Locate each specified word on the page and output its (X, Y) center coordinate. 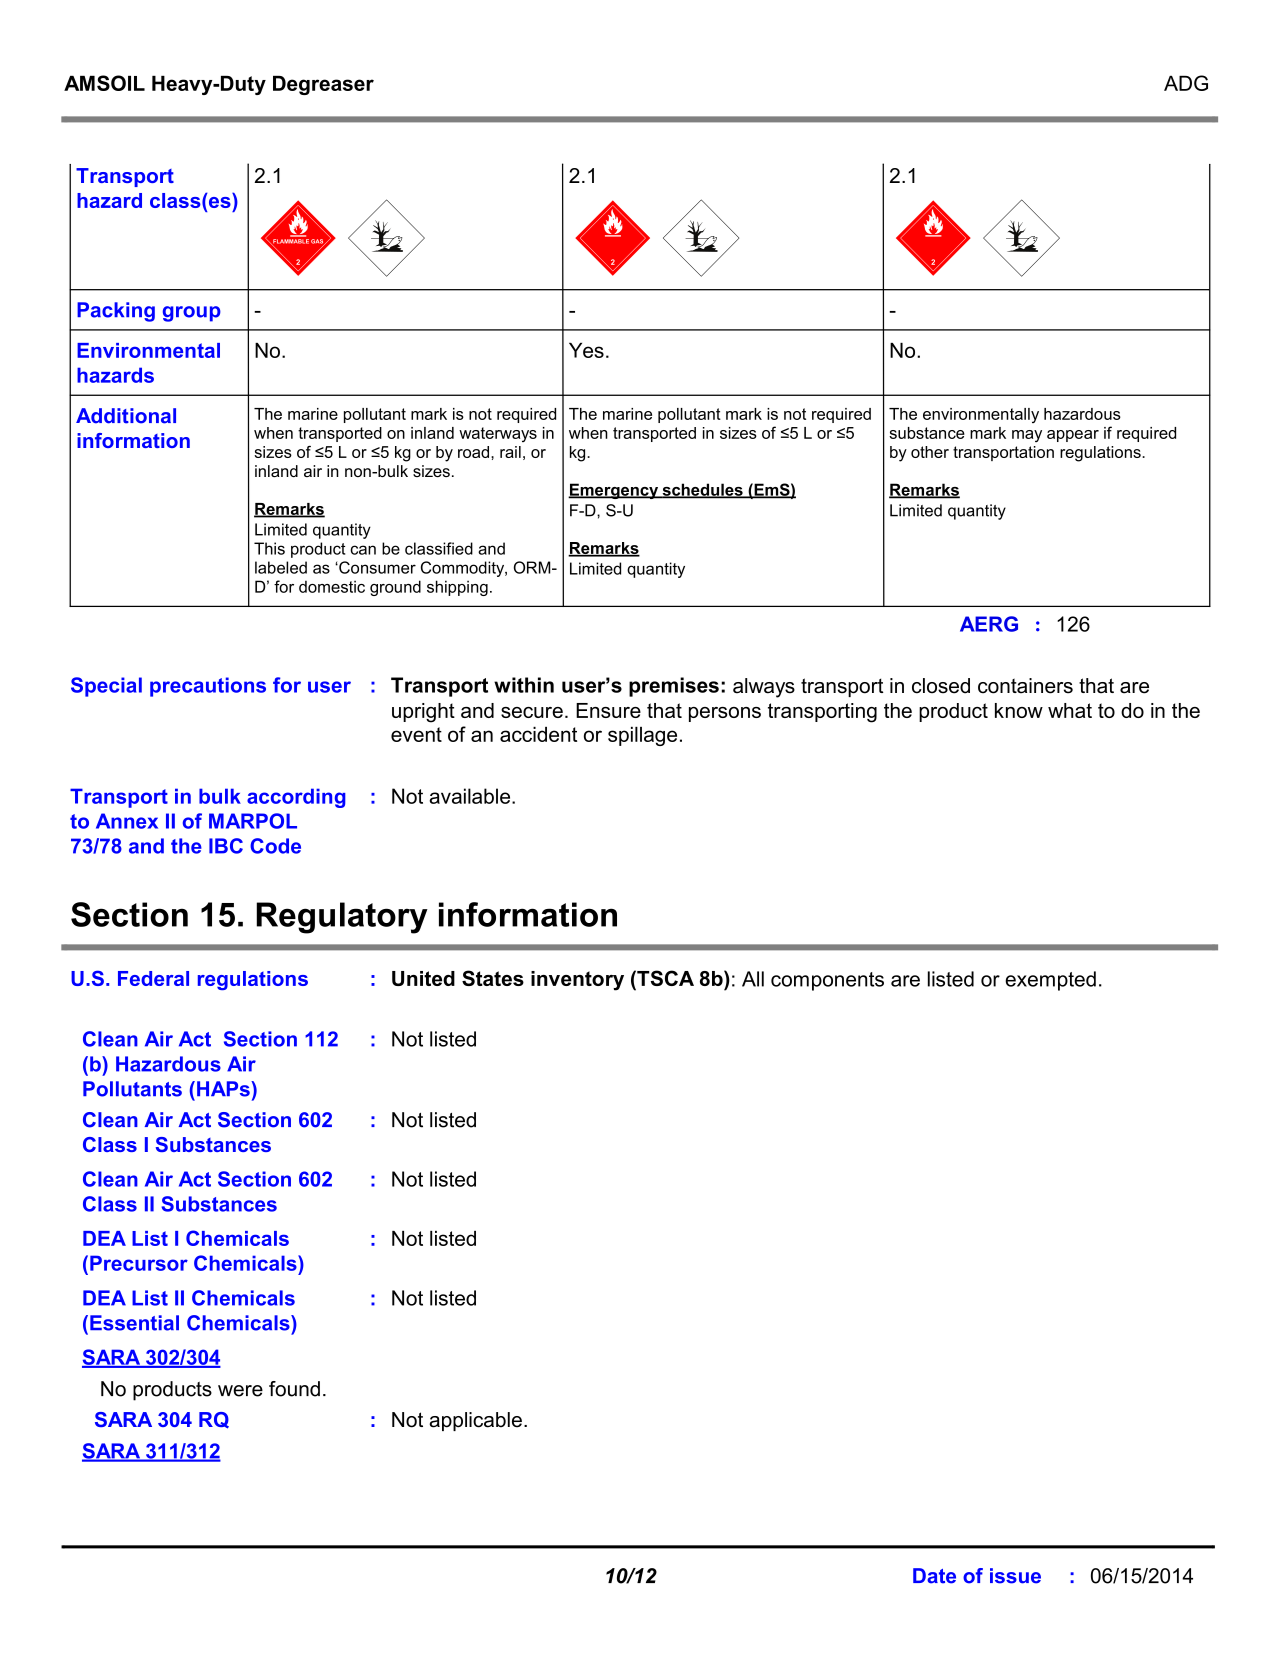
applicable (475, 1421)
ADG (1186, 83)
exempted (1050, 981)
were (240, 1391)
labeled (281, 567)
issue (1015, 1576)
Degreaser (323, 85)
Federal (153, 978)
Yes (586, 350)
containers (1025, 686)
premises (674, 687)
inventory (577, 981)
